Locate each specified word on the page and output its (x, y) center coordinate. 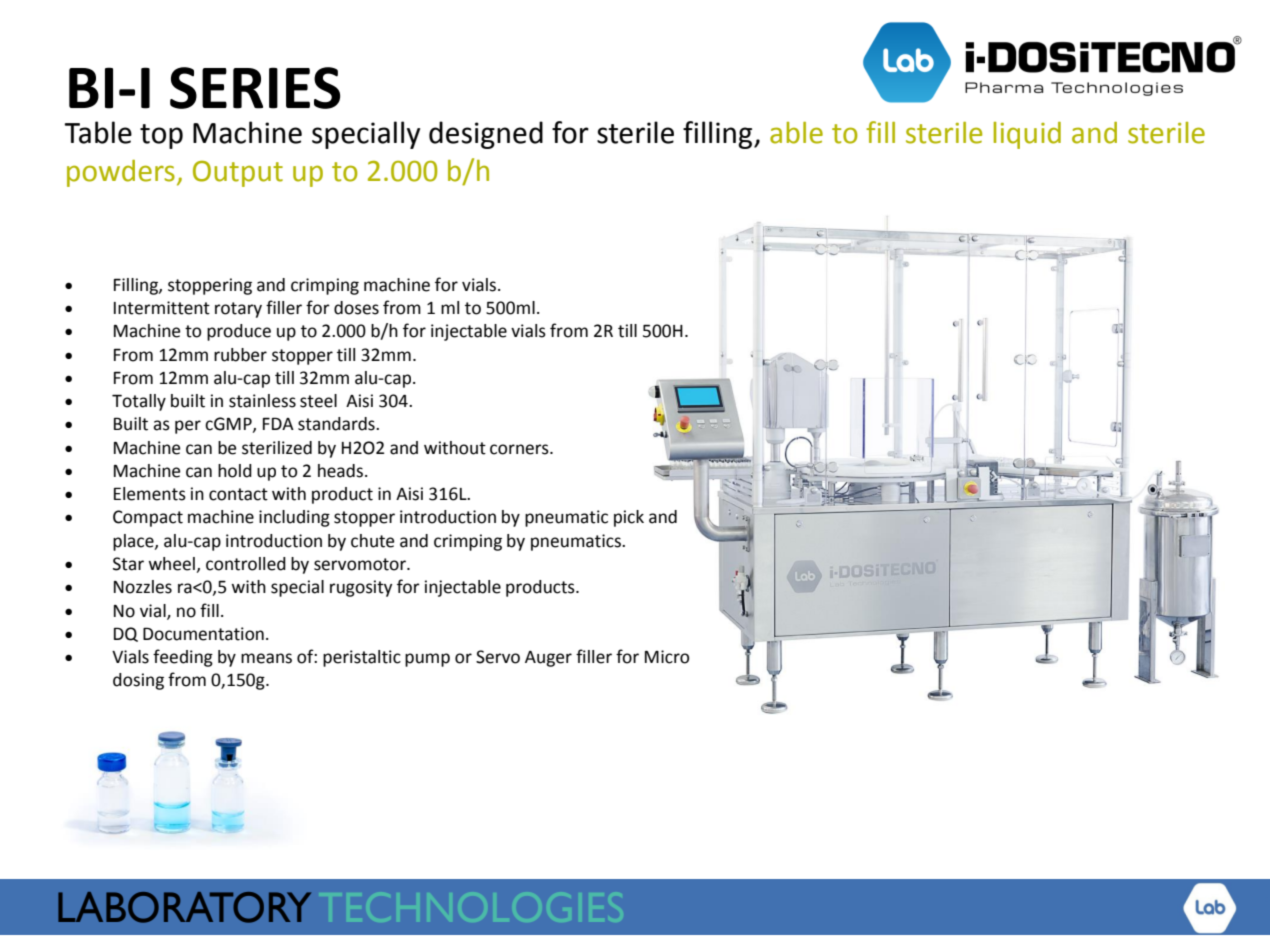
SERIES (255, 88)
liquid (1027, 135)
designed (486, 135)
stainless (262, 401)
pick (629, 518)
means (266, 658)
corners (520, 449)
